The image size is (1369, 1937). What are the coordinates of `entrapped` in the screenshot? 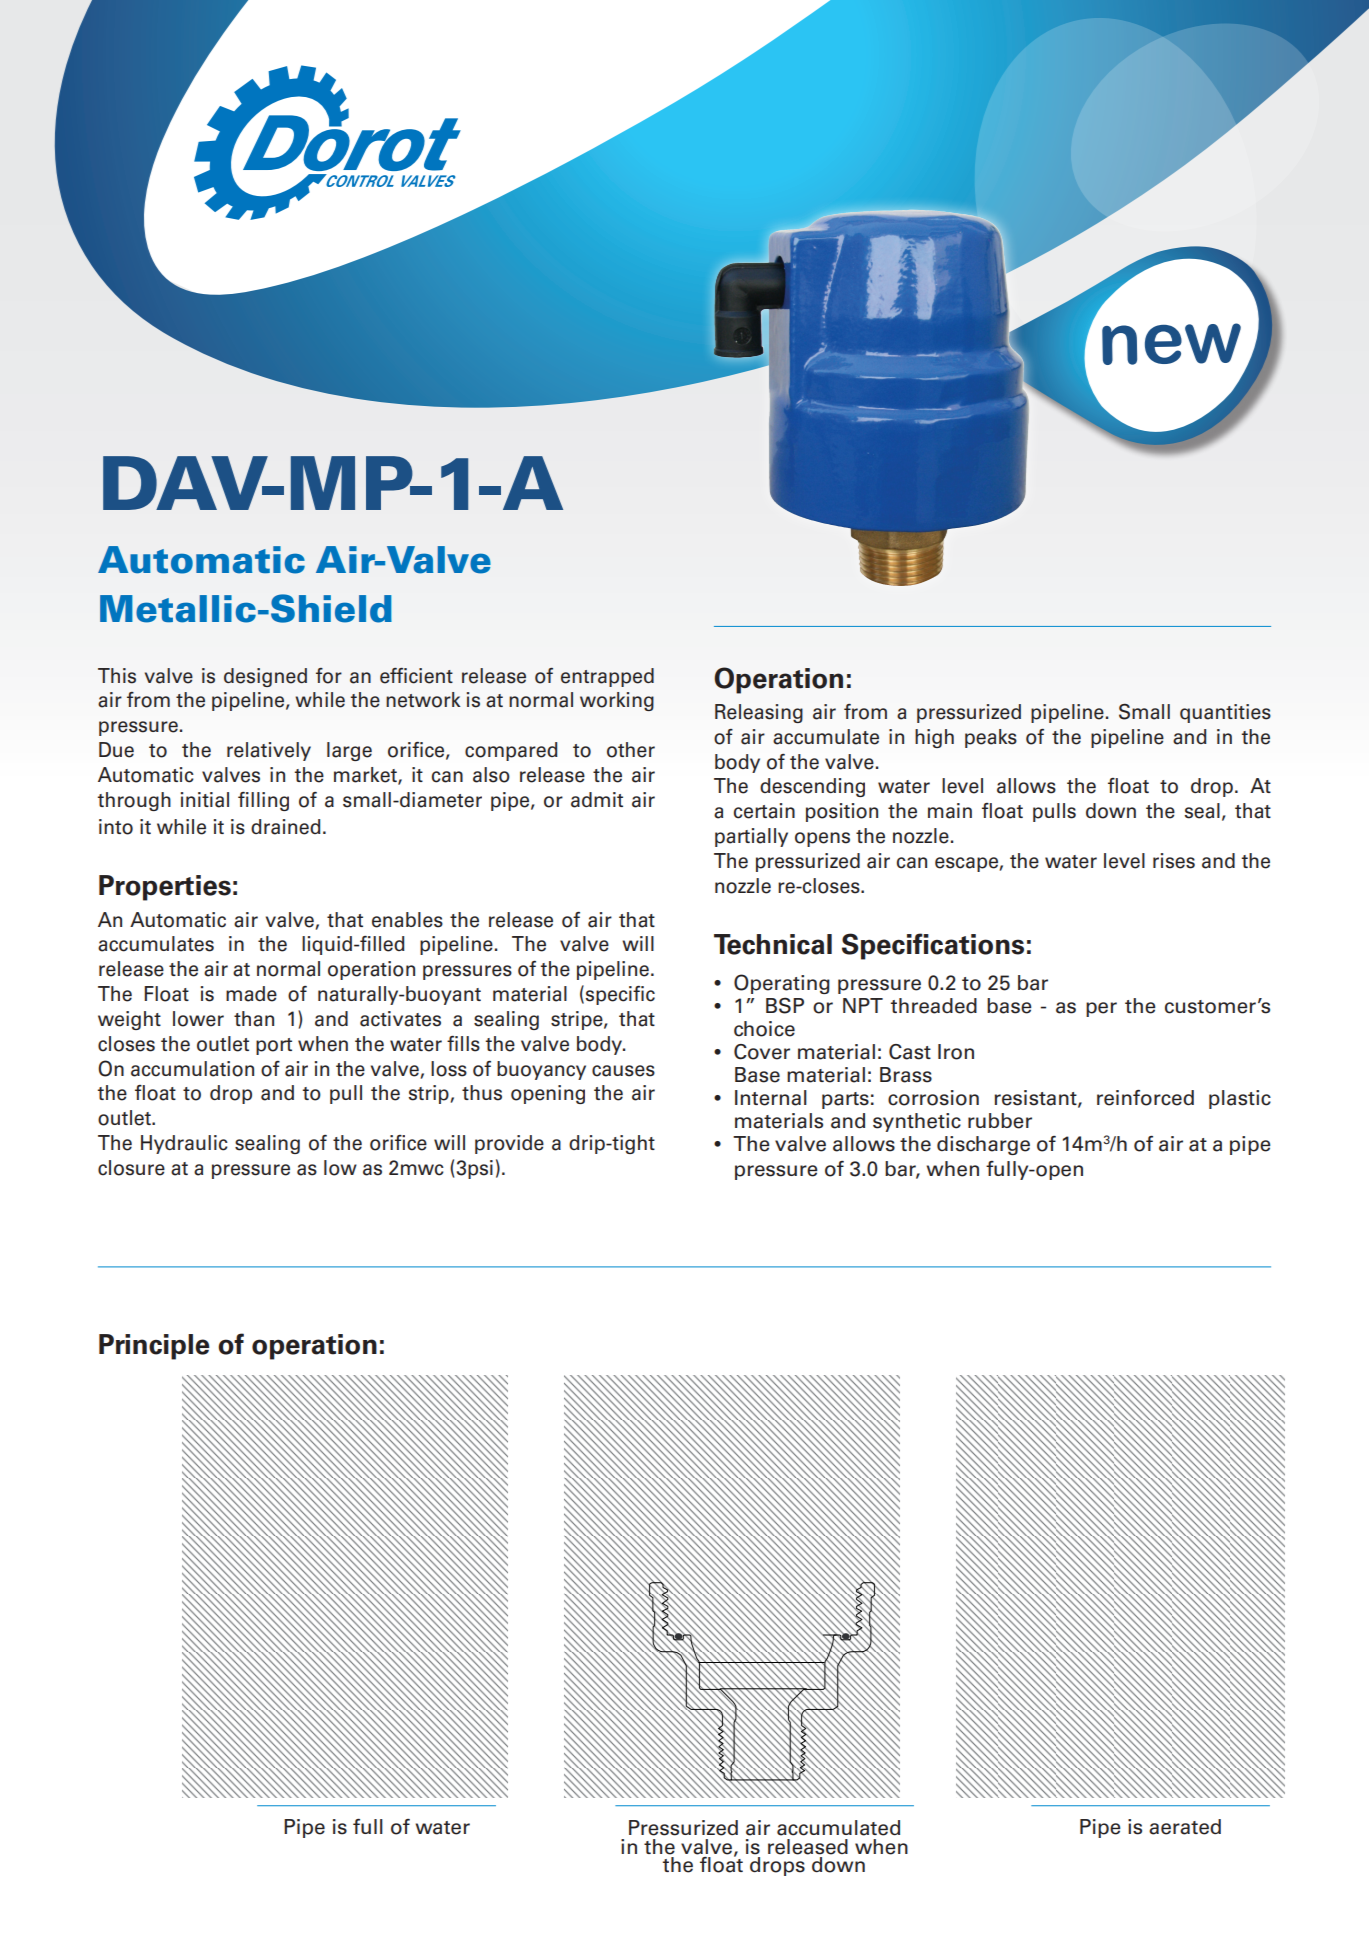 It's located at (607, 677).
